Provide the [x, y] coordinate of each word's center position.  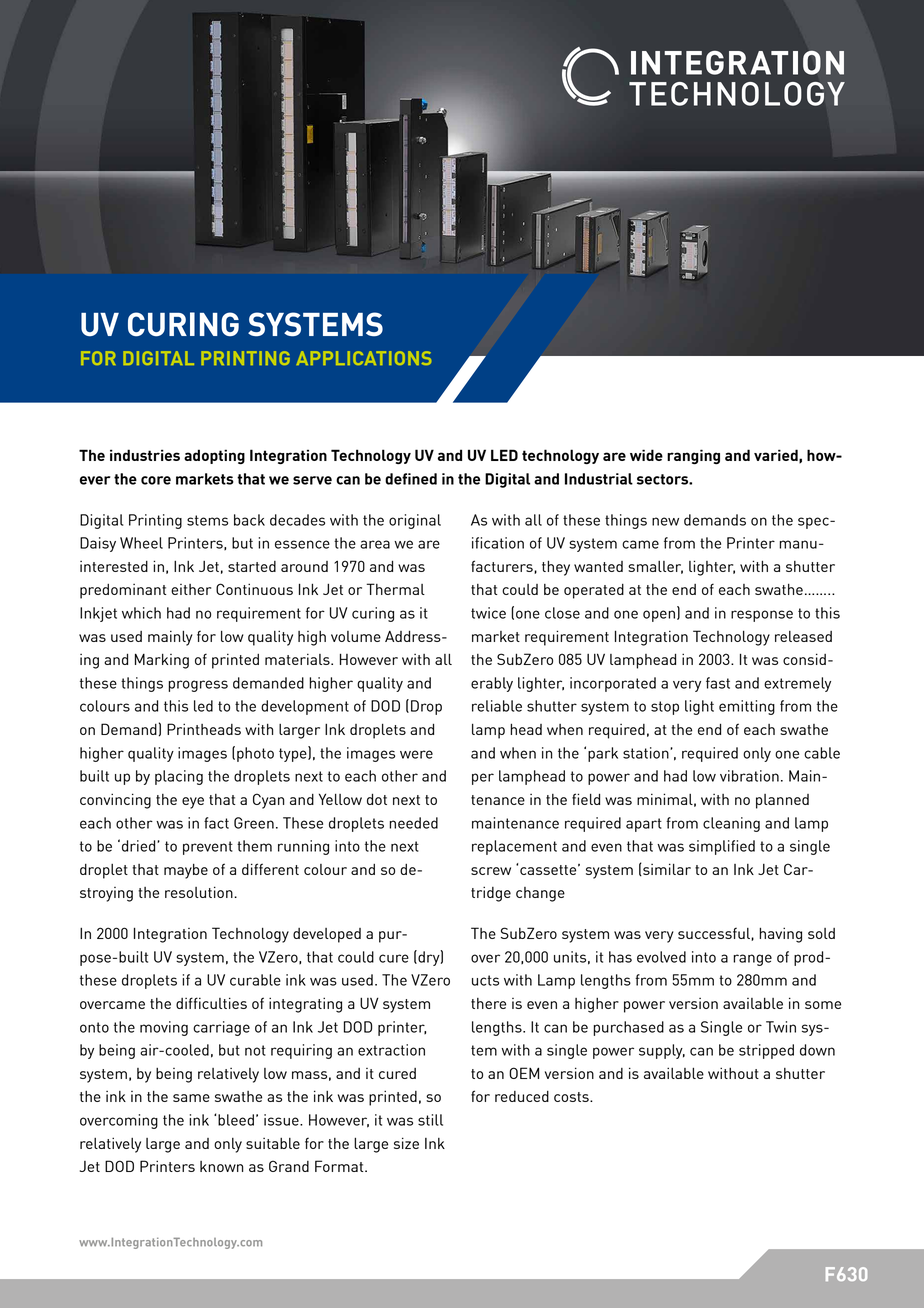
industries [145, 455]
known [221, 1166]
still [430, 1120]
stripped [766, 1051]
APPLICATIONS [363, 358]
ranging [693, 456]
